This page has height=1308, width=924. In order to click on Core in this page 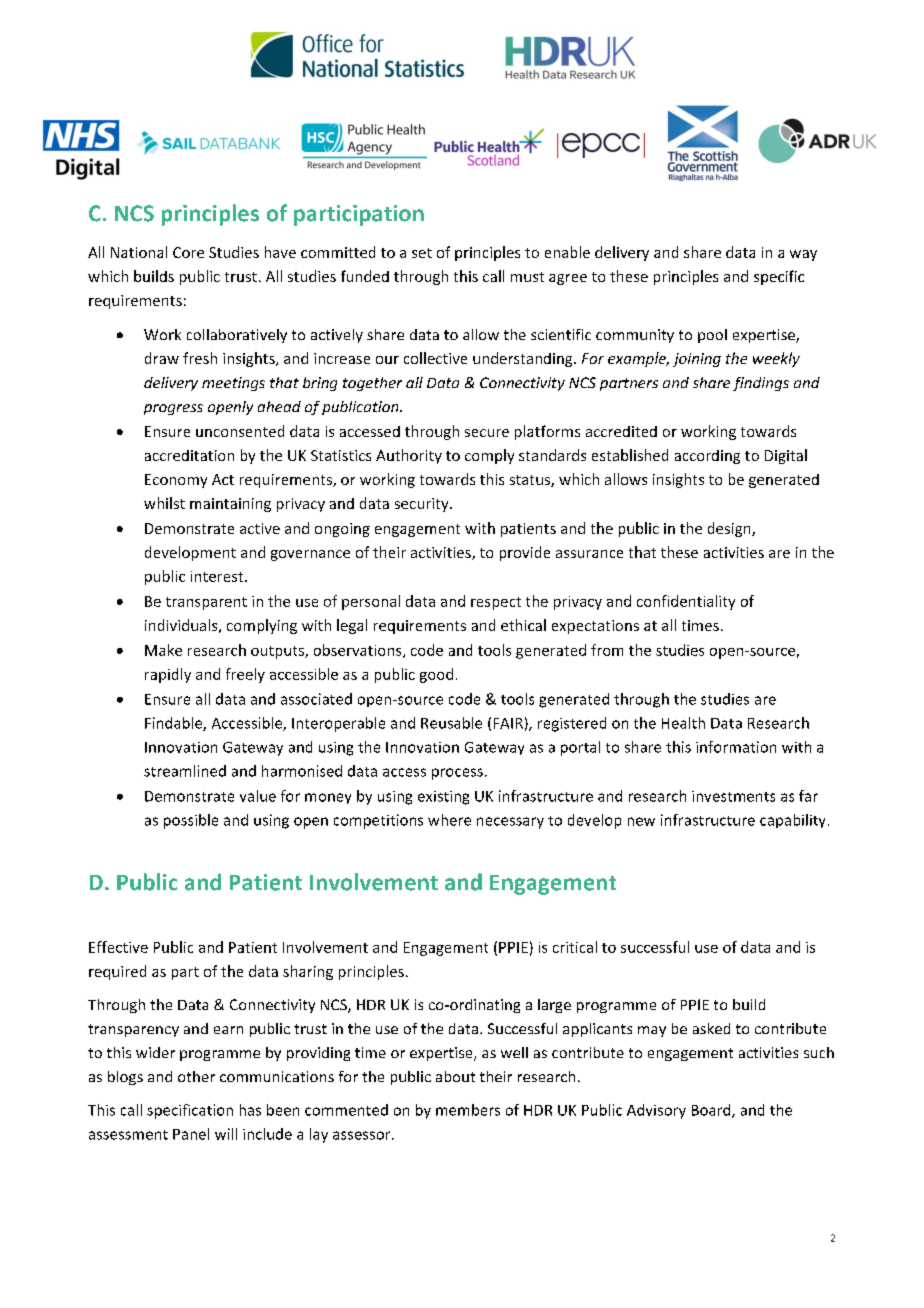, I will do `click(188, 252)`.
